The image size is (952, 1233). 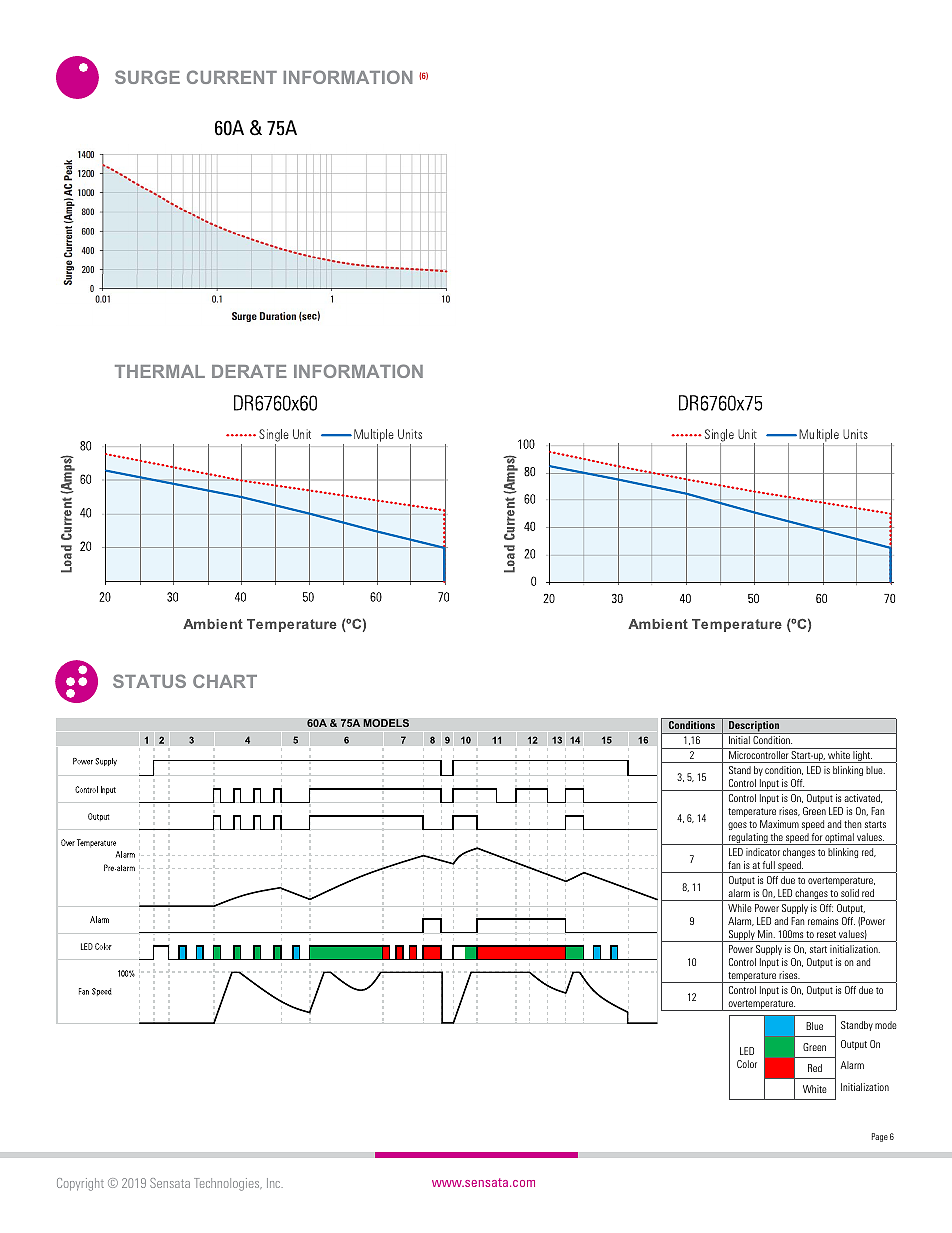 I want to click on Inc, so click(x=275, y=1183).
